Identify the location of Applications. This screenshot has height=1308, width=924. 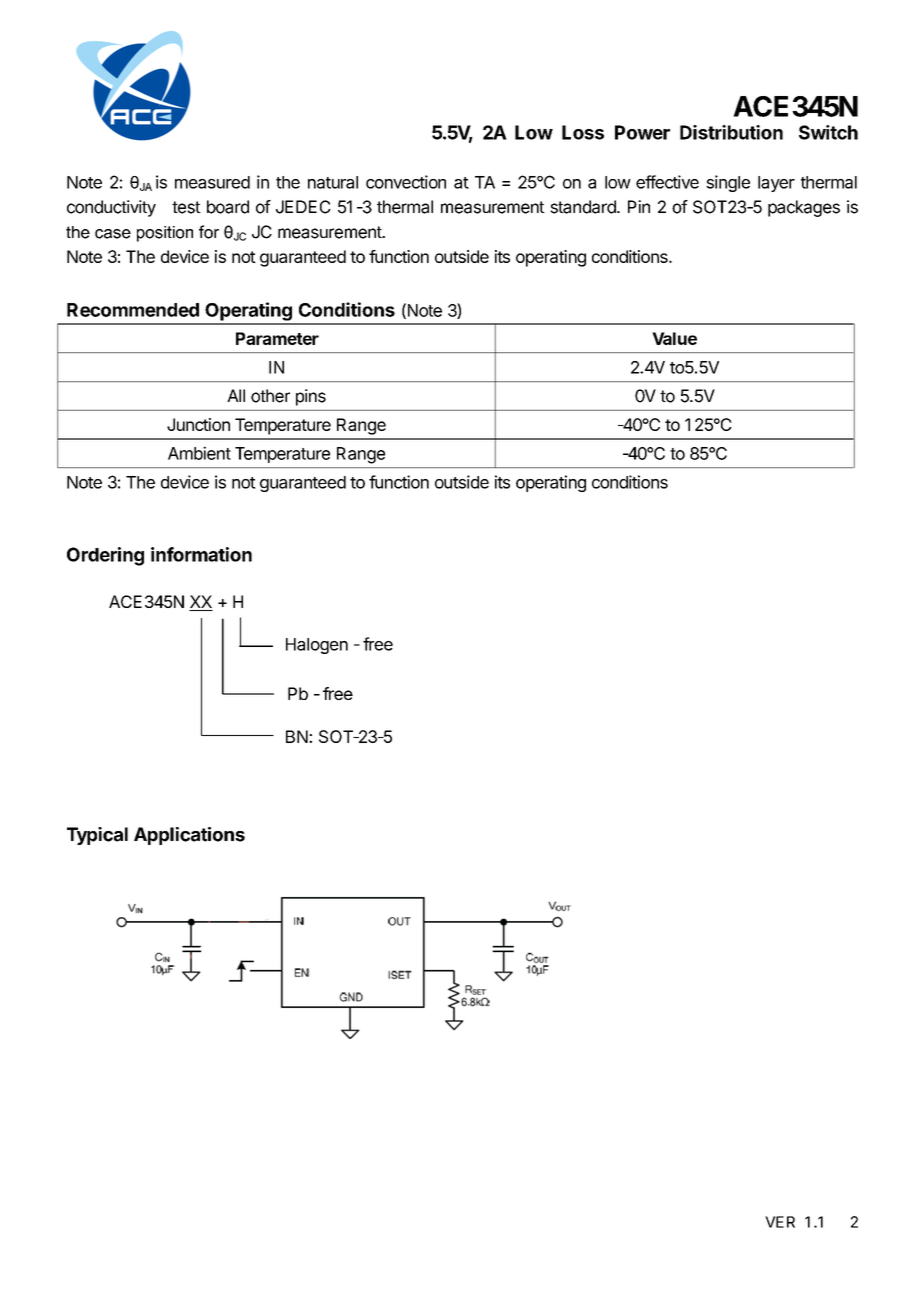
(189, 836).
